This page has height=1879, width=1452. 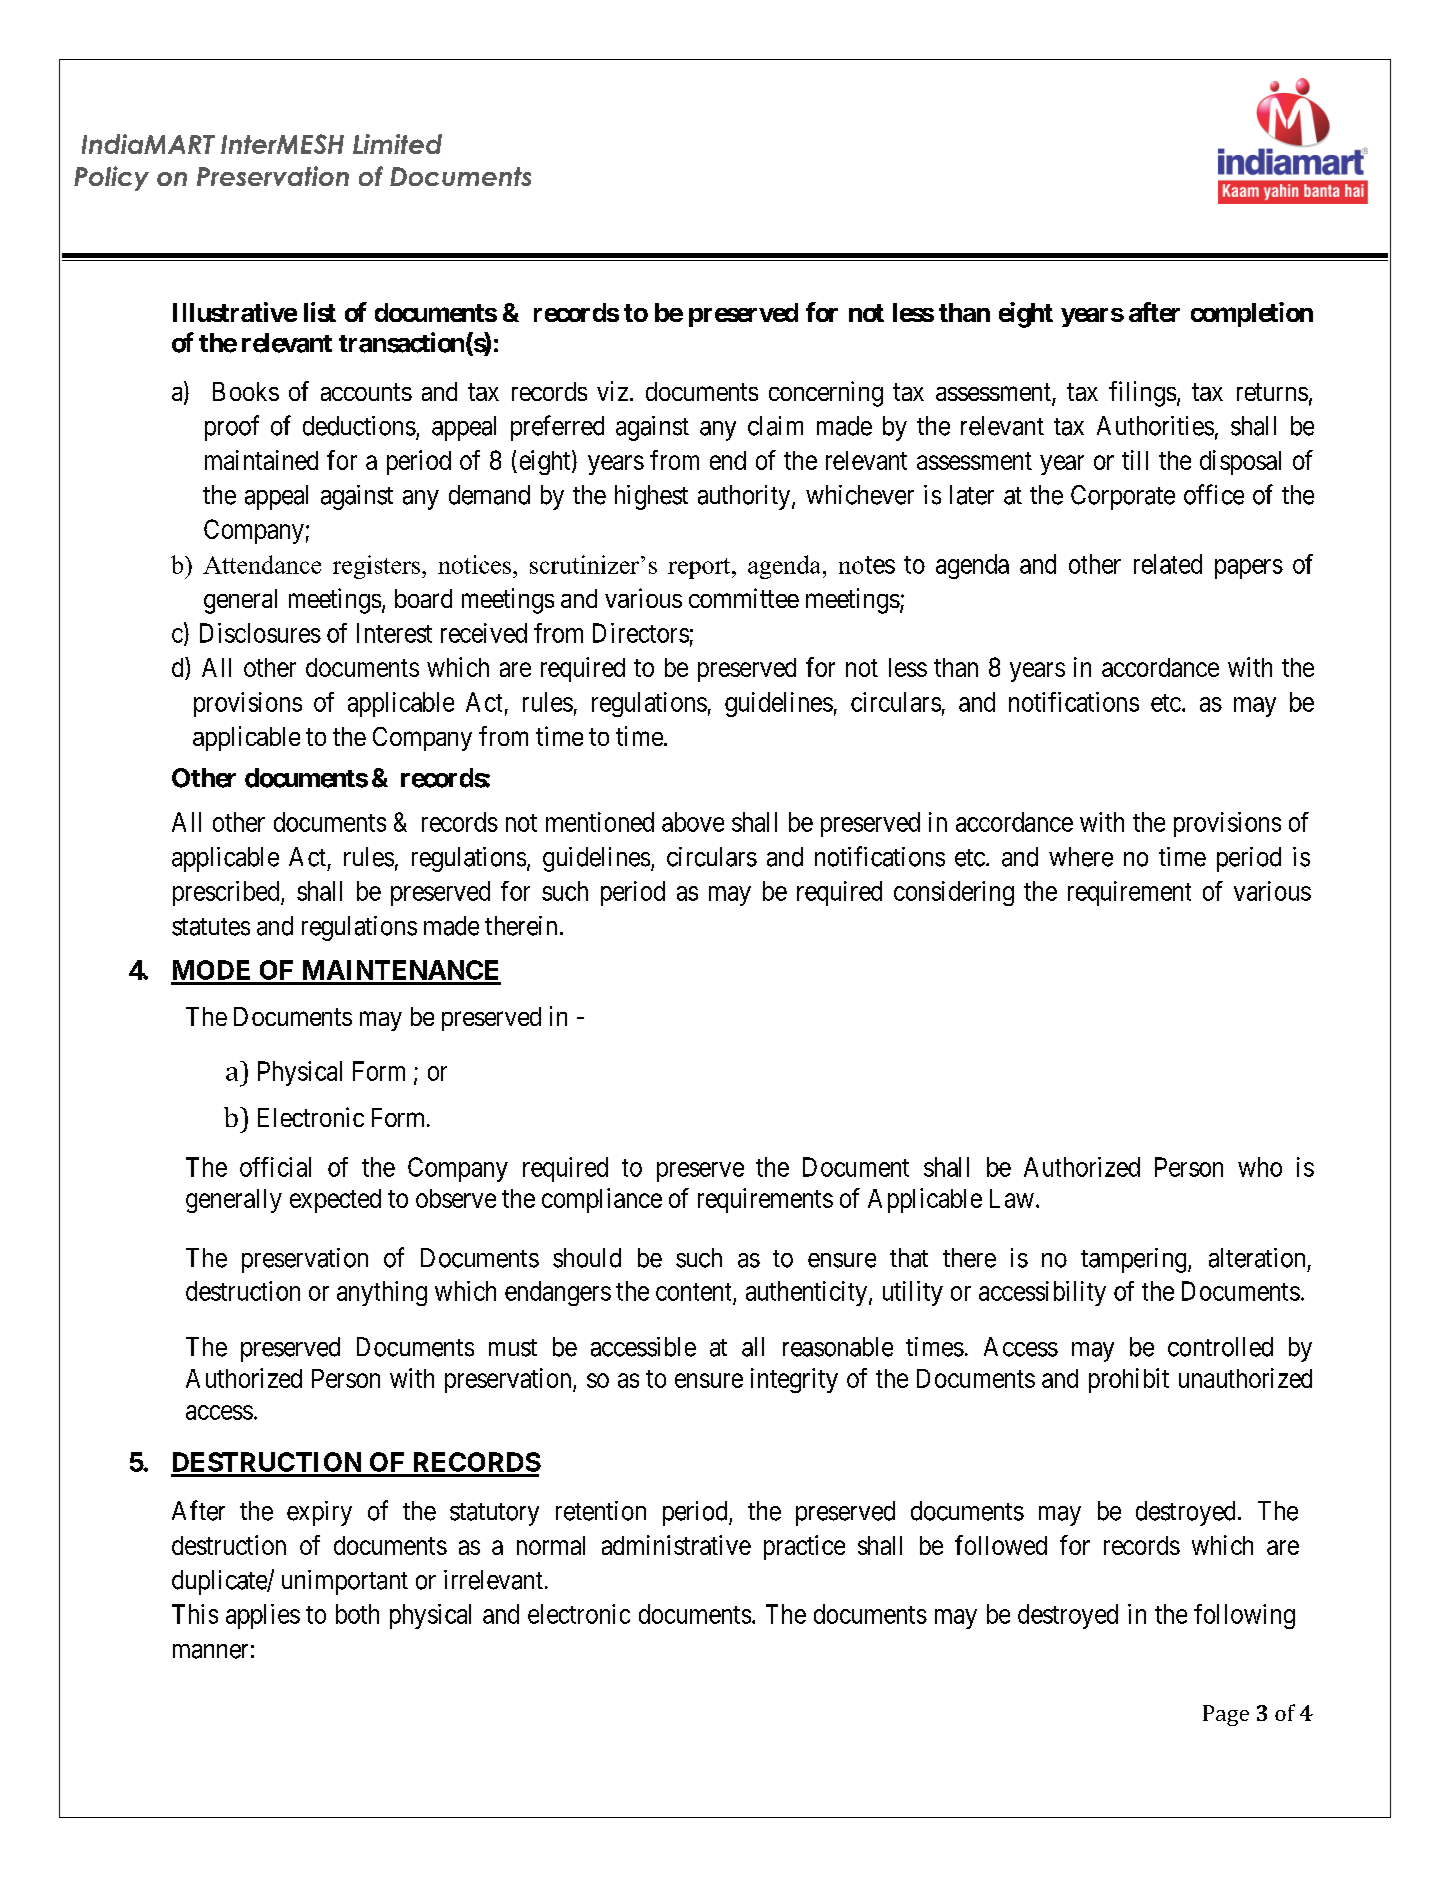 I want to click on Disclosures, so click(x=260, y=633).
